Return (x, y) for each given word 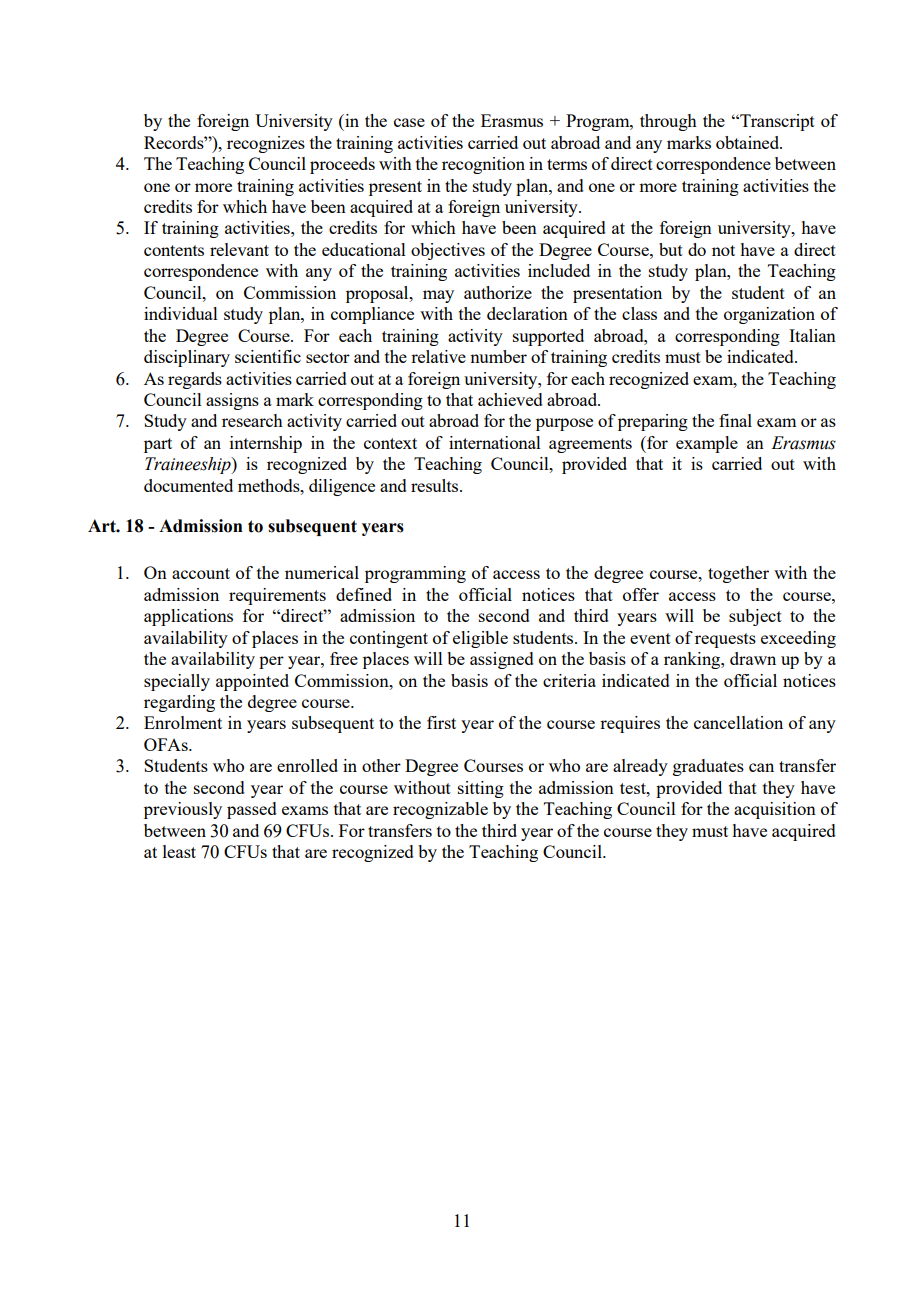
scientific (268, 356)
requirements (277, 596)
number (498, 356)
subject (755, 617)
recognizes (266, 144)
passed (252, 810)
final (735, 420)
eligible (480, 639)
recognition (483, 165)
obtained (749, 142)
